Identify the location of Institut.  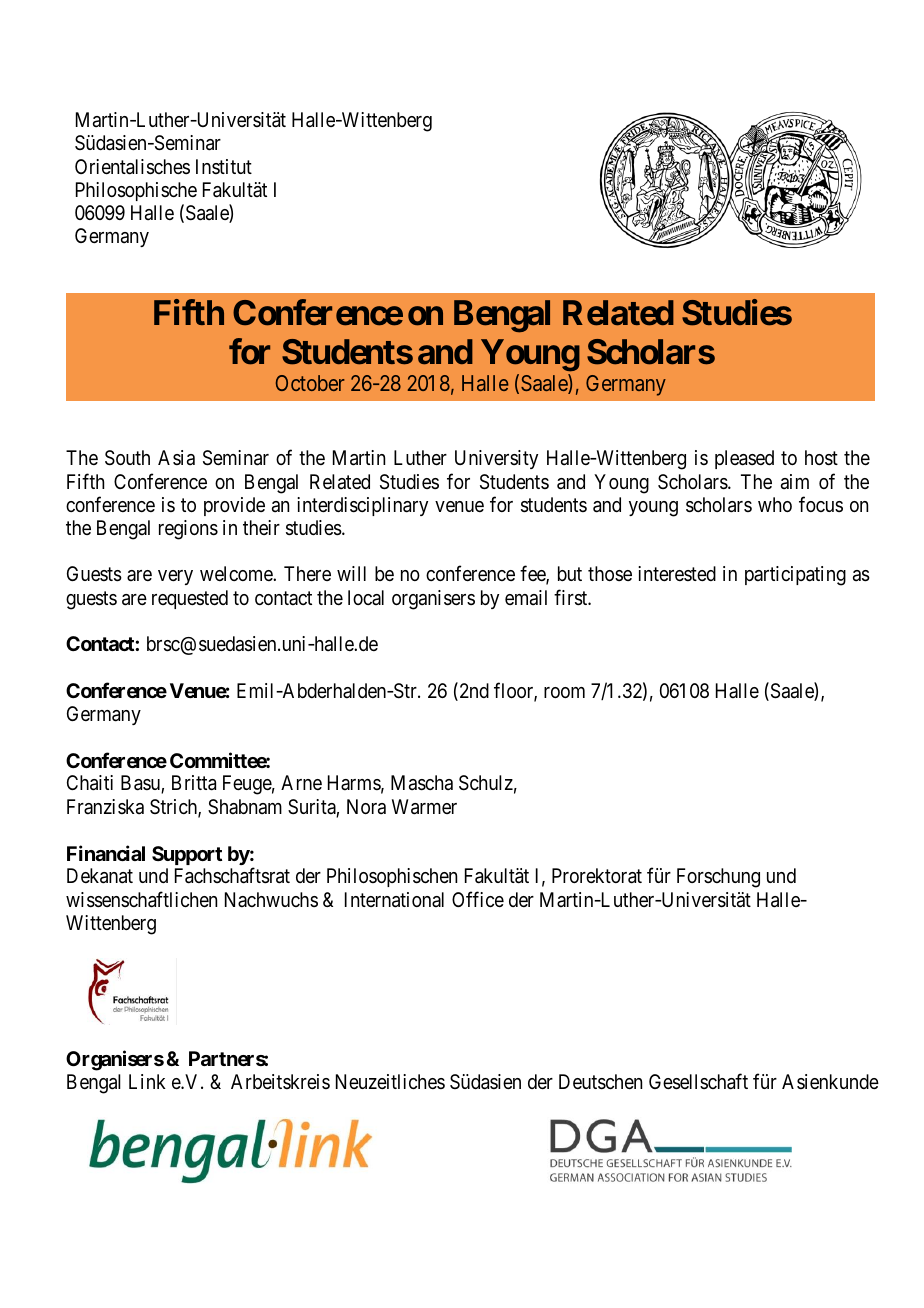
(224, 166).
